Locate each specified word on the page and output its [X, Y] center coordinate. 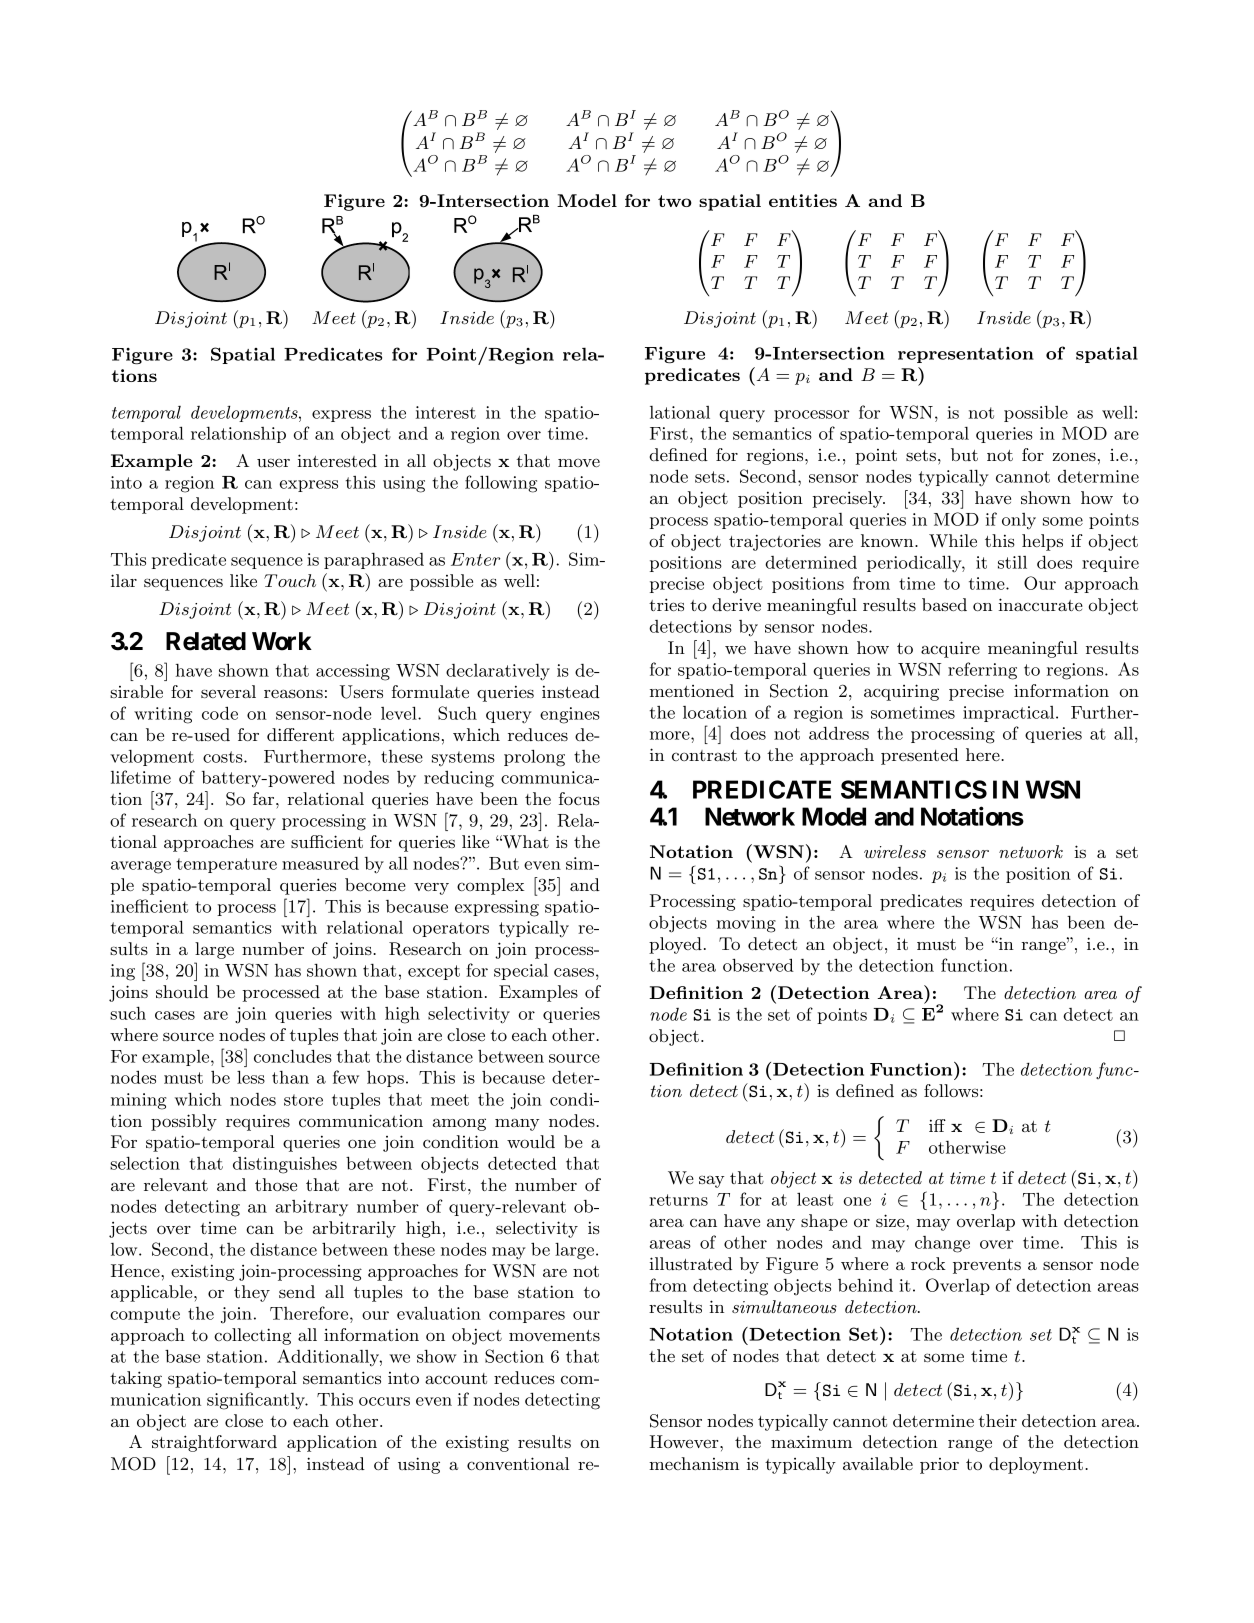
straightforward [214, 1443]
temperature [226, 865]
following [501, 484]
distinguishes [285, 1165]
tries [666, 604]
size [891, 1220]
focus [579, 798]
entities [803, 200]
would [531, 1141]
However [685, 1441]
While [953, 540]
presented [920, 756]
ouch [297, 580]
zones [1074, 456]
